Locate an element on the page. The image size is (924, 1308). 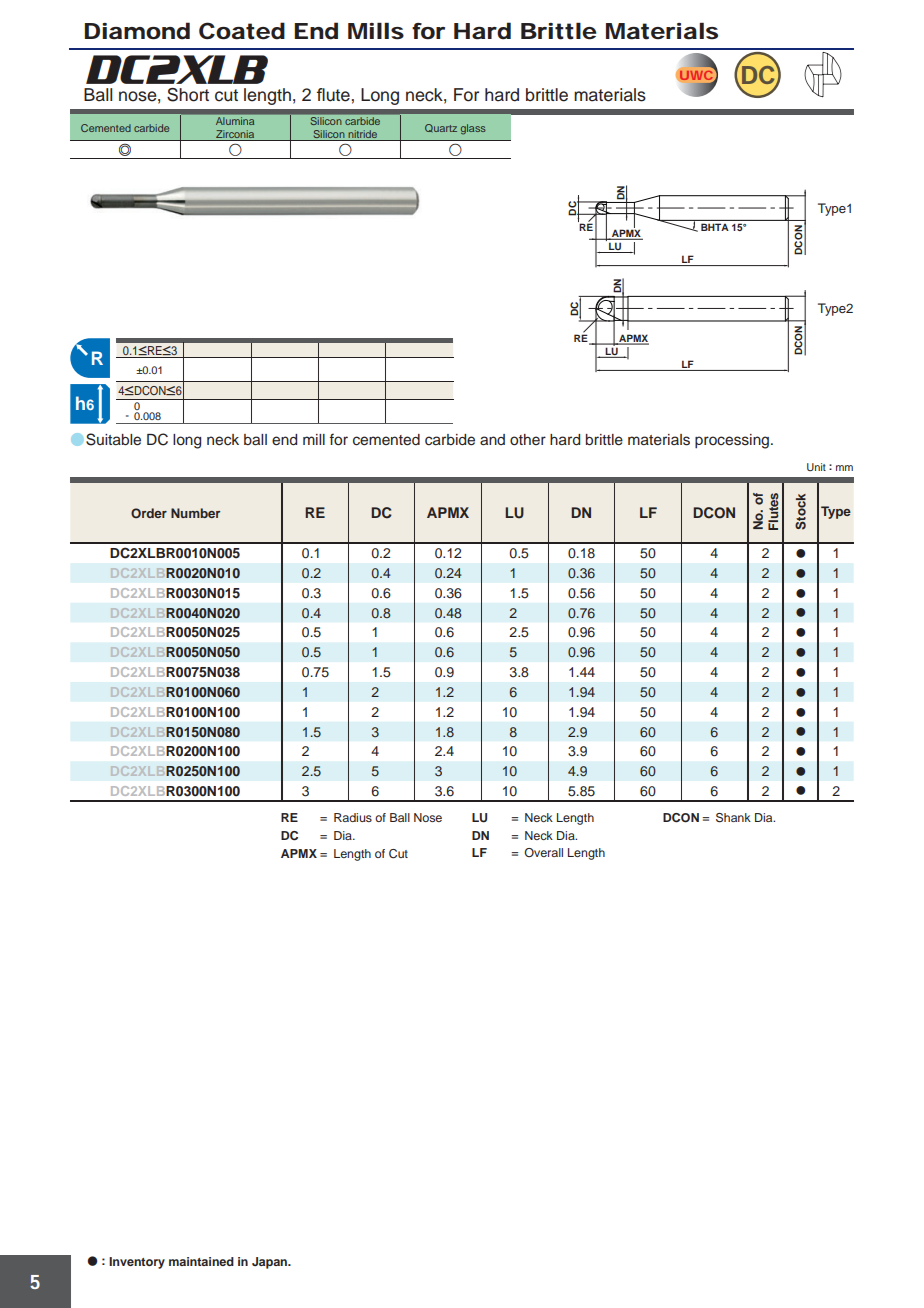
maintained is located at coordinates (201, 1261).
